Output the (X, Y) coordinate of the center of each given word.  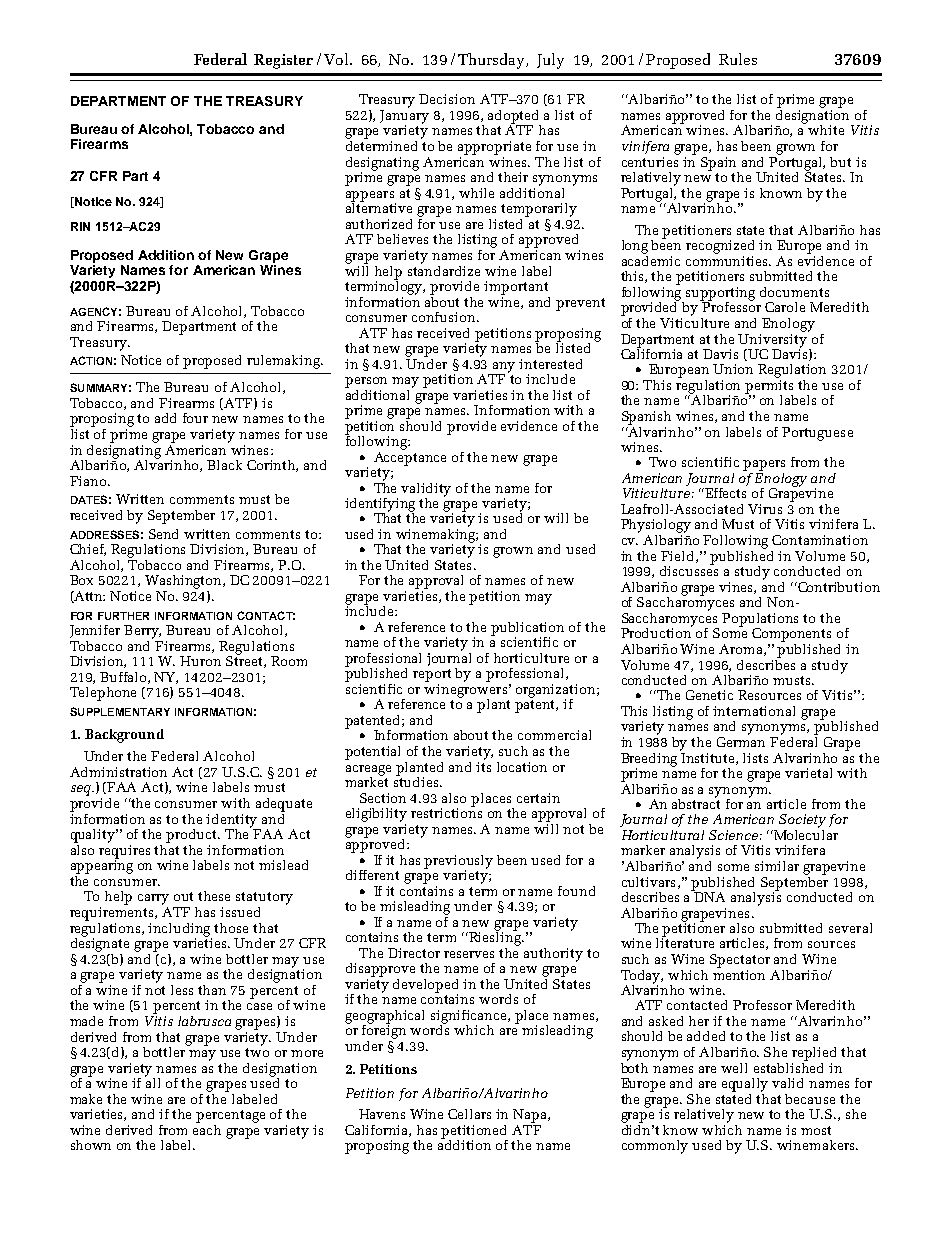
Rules (738, 59)
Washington (184, 582)
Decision (447, 99)
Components (791, 635)
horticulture (531, 658)
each (207, 1128)
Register (283, 61)
